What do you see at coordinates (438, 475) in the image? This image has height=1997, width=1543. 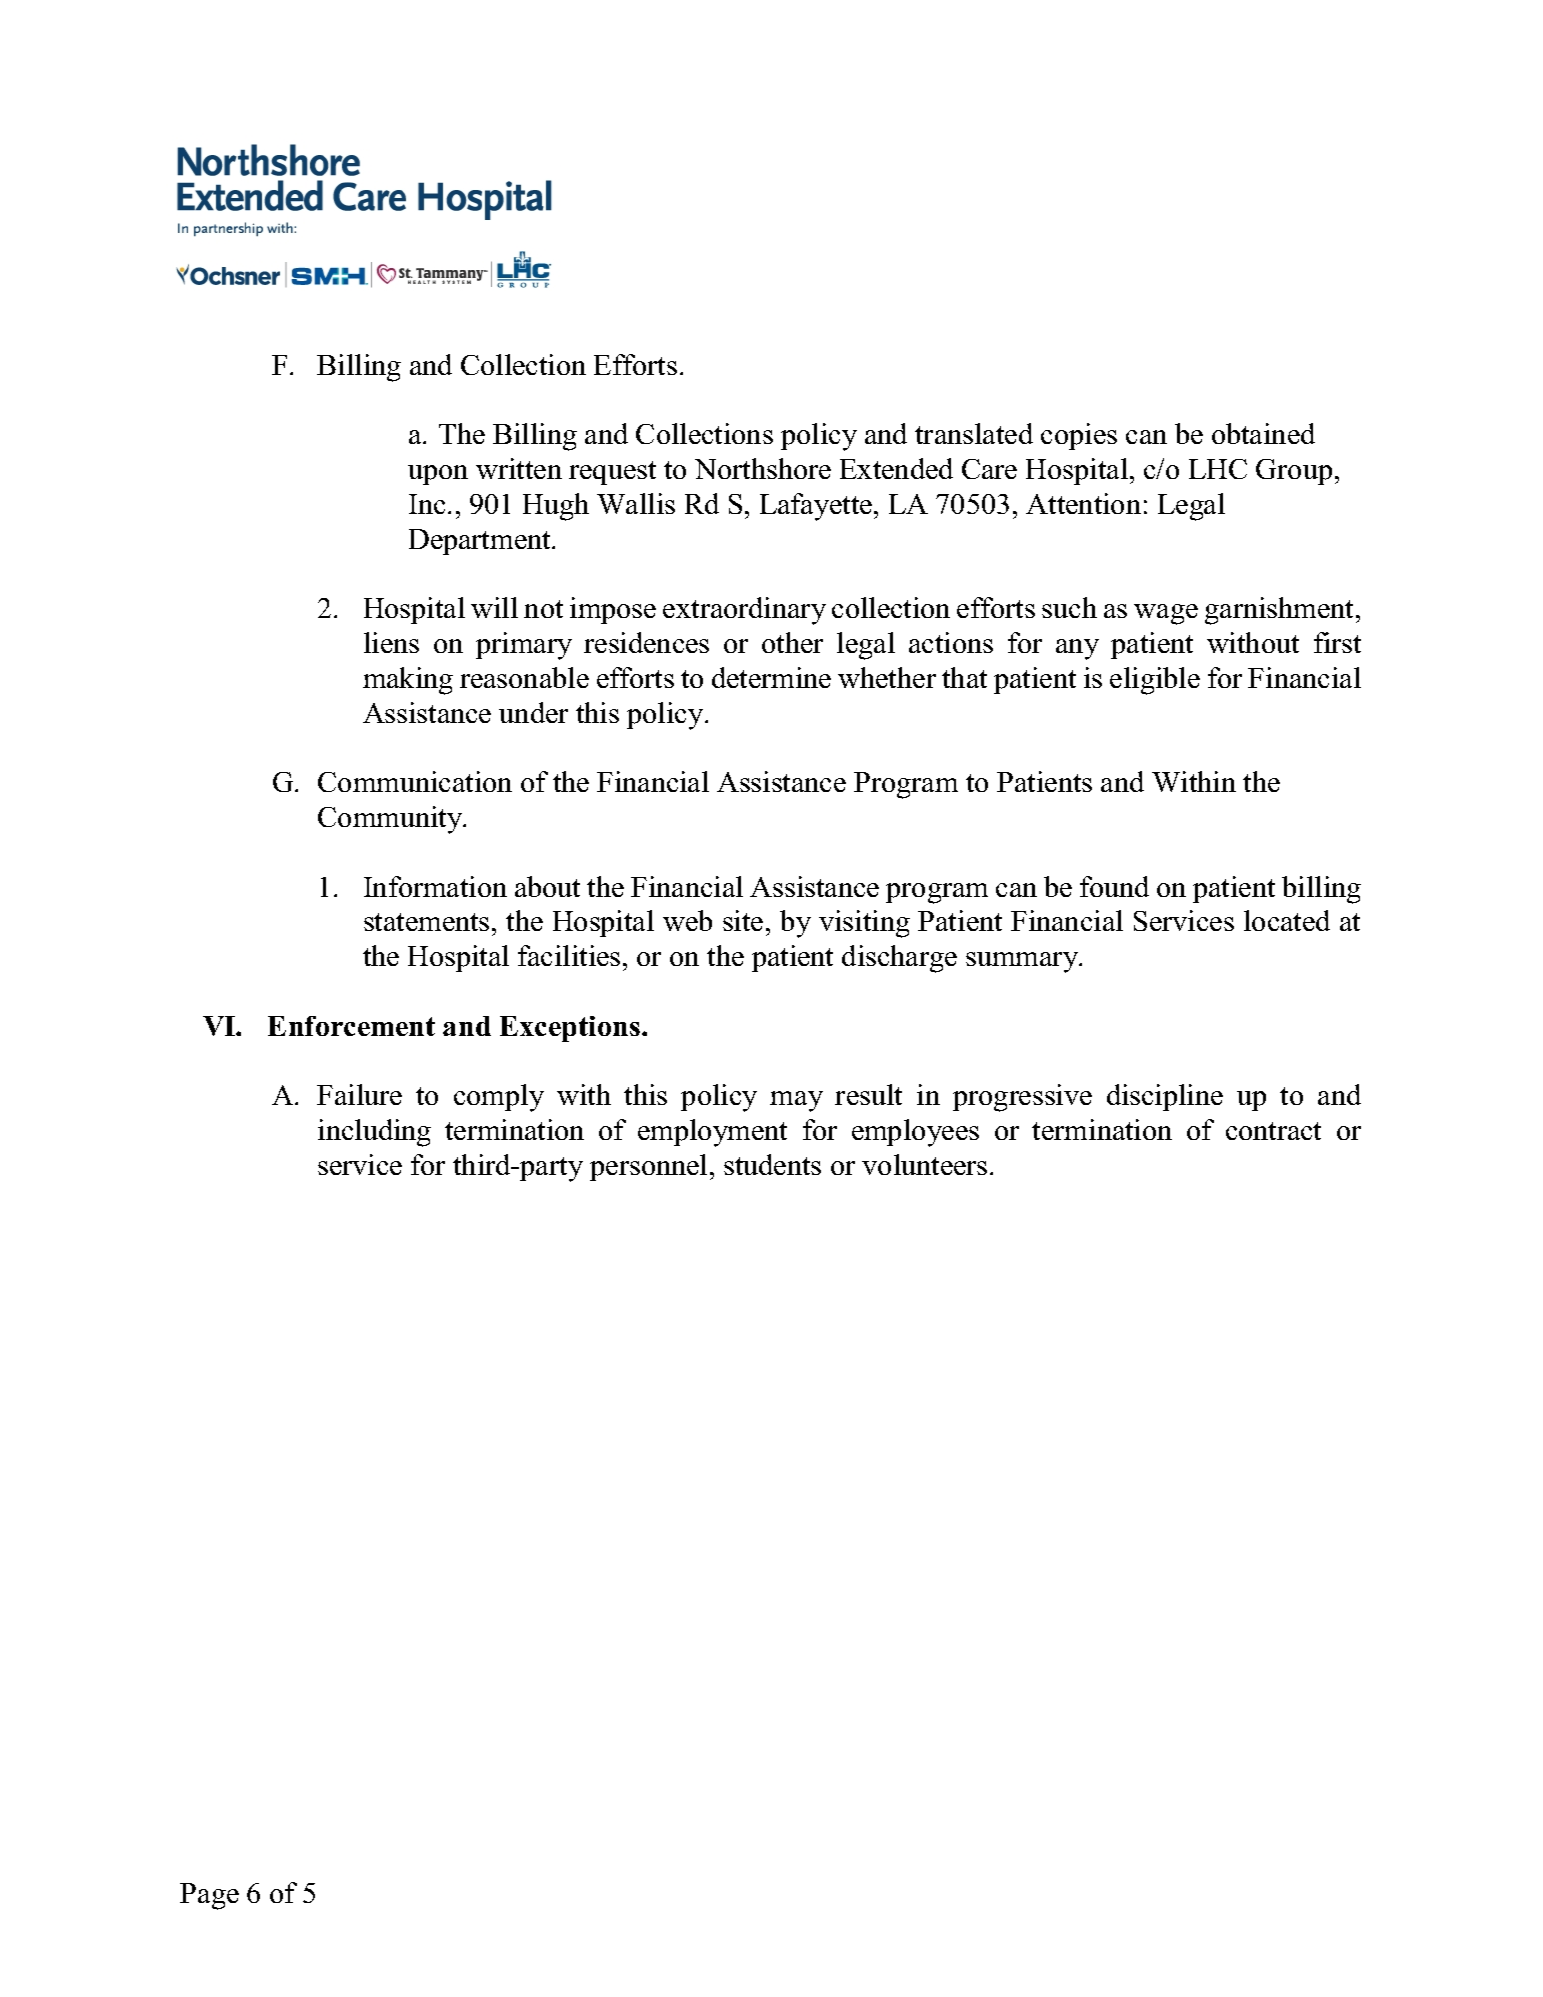 I see `upon` at bounding box center [438, 475].
